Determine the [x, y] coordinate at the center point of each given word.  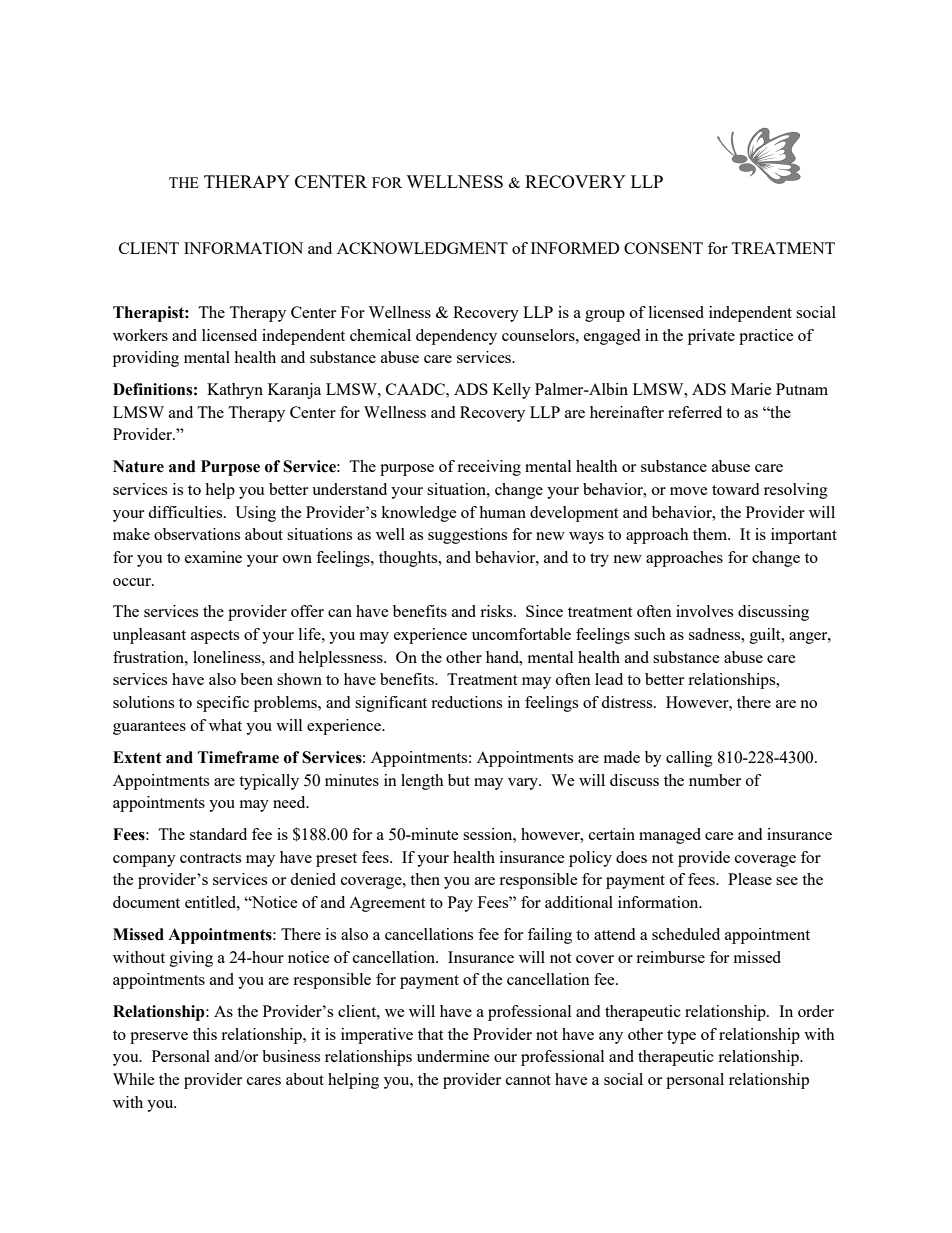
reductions [466, 702]
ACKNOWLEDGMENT [422, 248]
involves [704, 611]
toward [735, 489]
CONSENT [663, 248]
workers [140, 335]
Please [750, 879]
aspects [215, 637]
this [205, 1034]
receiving [489, 468]
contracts [210, 858]
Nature [138, 466]
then [425, 879]
